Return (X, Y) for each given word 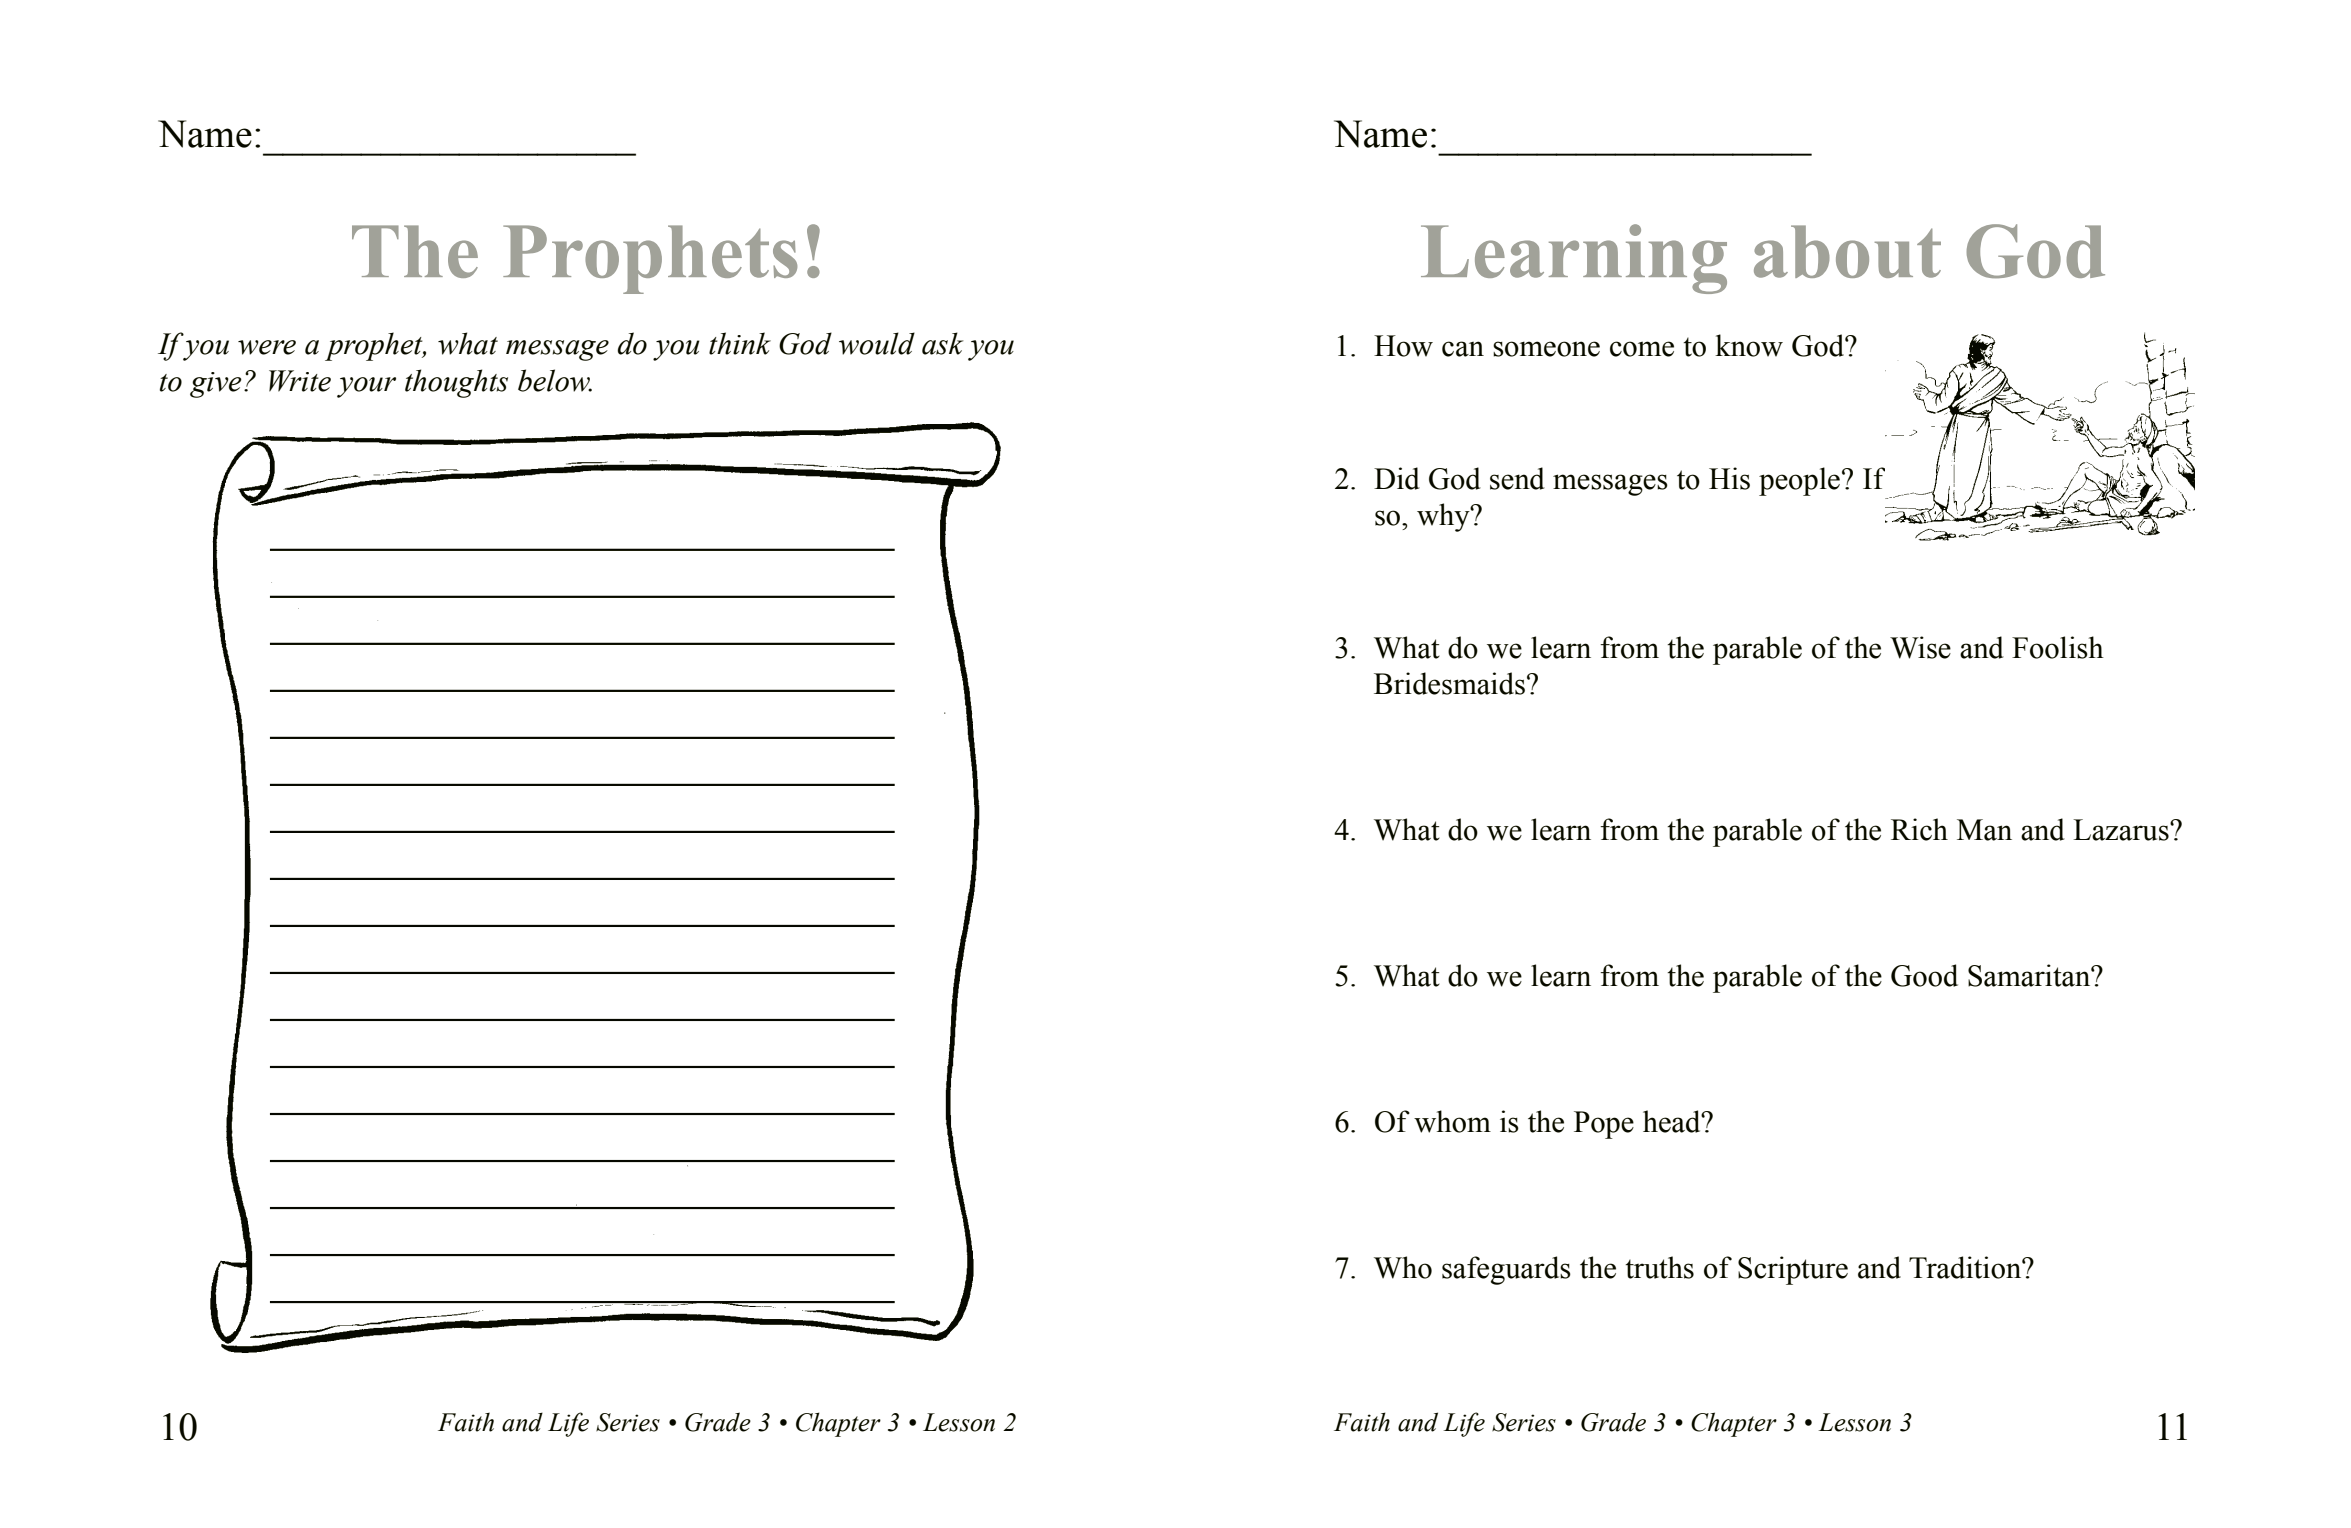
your (366, 387)
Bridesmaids (1449, 683)
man (1984, 830)
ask (942, 343)
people (1799, 481)
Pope (1604, 1125)
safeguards (1506, 1270)
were (267, 347)
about (1847, 251)
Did (1397, 478)
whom (1452, 1121)
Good (1924, 975)
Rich (1919, 829)
